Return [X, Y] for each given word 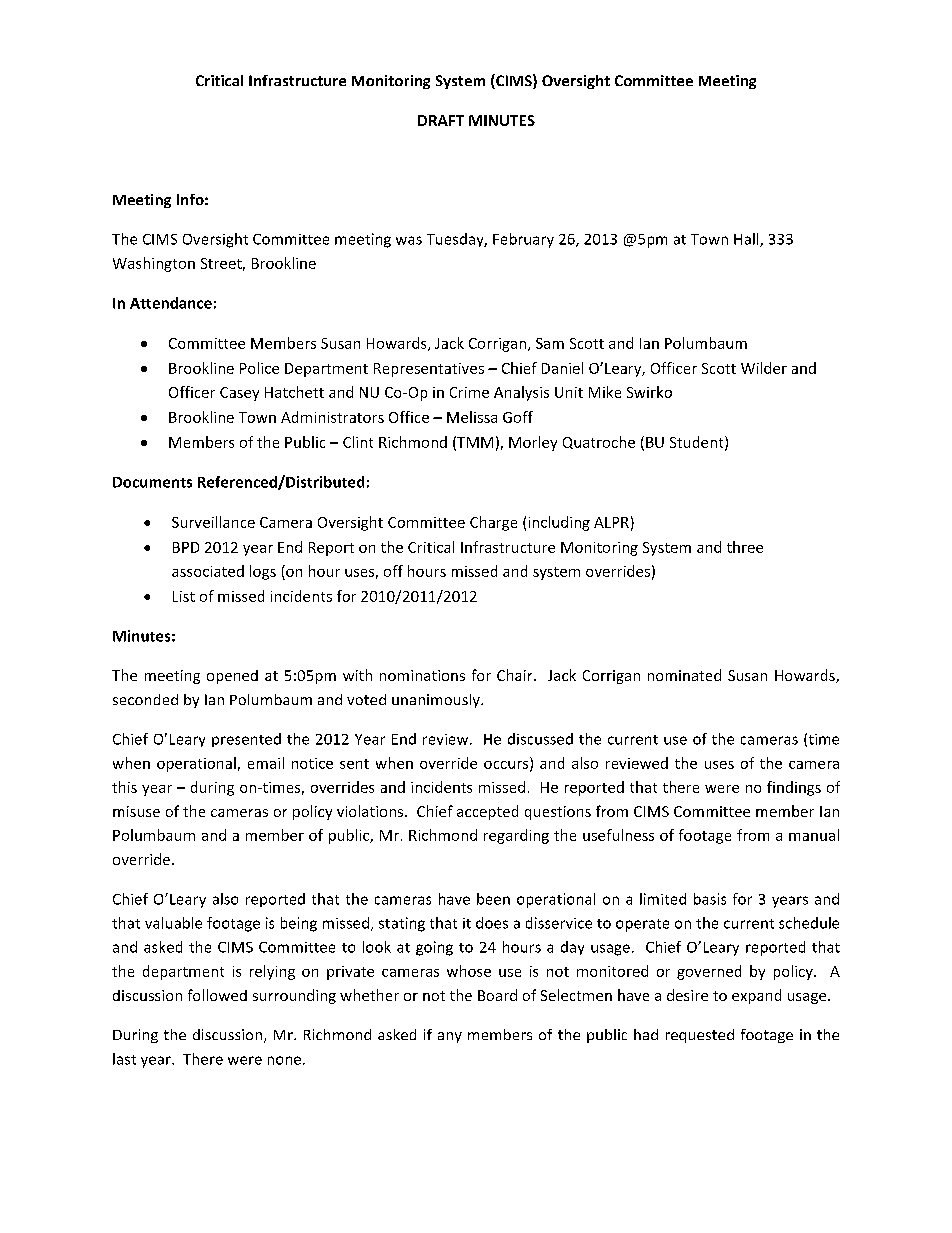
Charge [493, 523]
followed [217, 995]
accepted [487, 812]
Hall [747, 240]
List [184, 596]
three [745, 547]
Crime [469, 392]
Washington [154, 264]
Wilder [764, 368]
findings [794, 788]
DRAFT [441, 120]
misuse [136, 811]
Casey [239, 394]
